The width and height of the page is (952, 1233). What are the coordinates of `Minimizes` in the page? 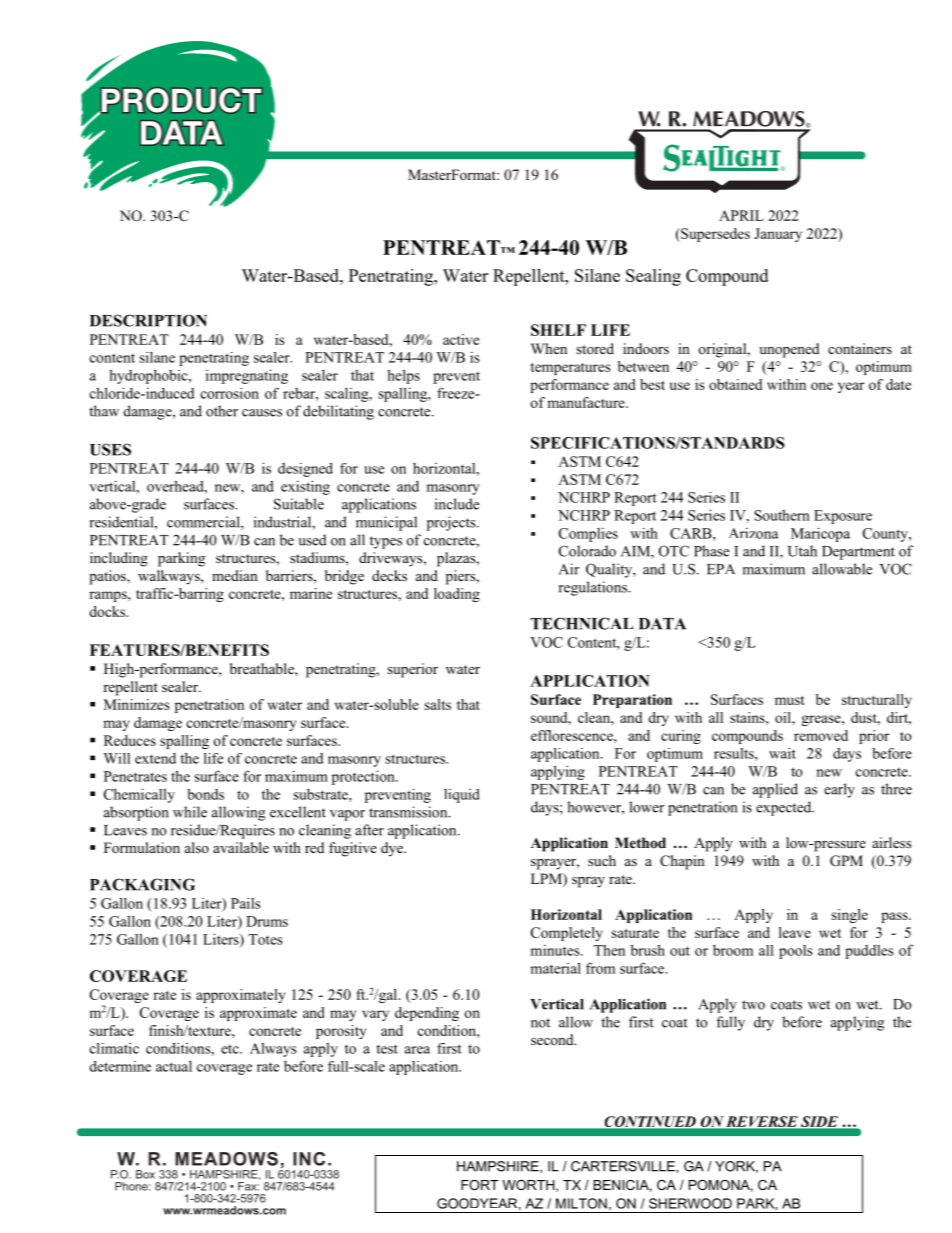 It's located at (136, 704).
